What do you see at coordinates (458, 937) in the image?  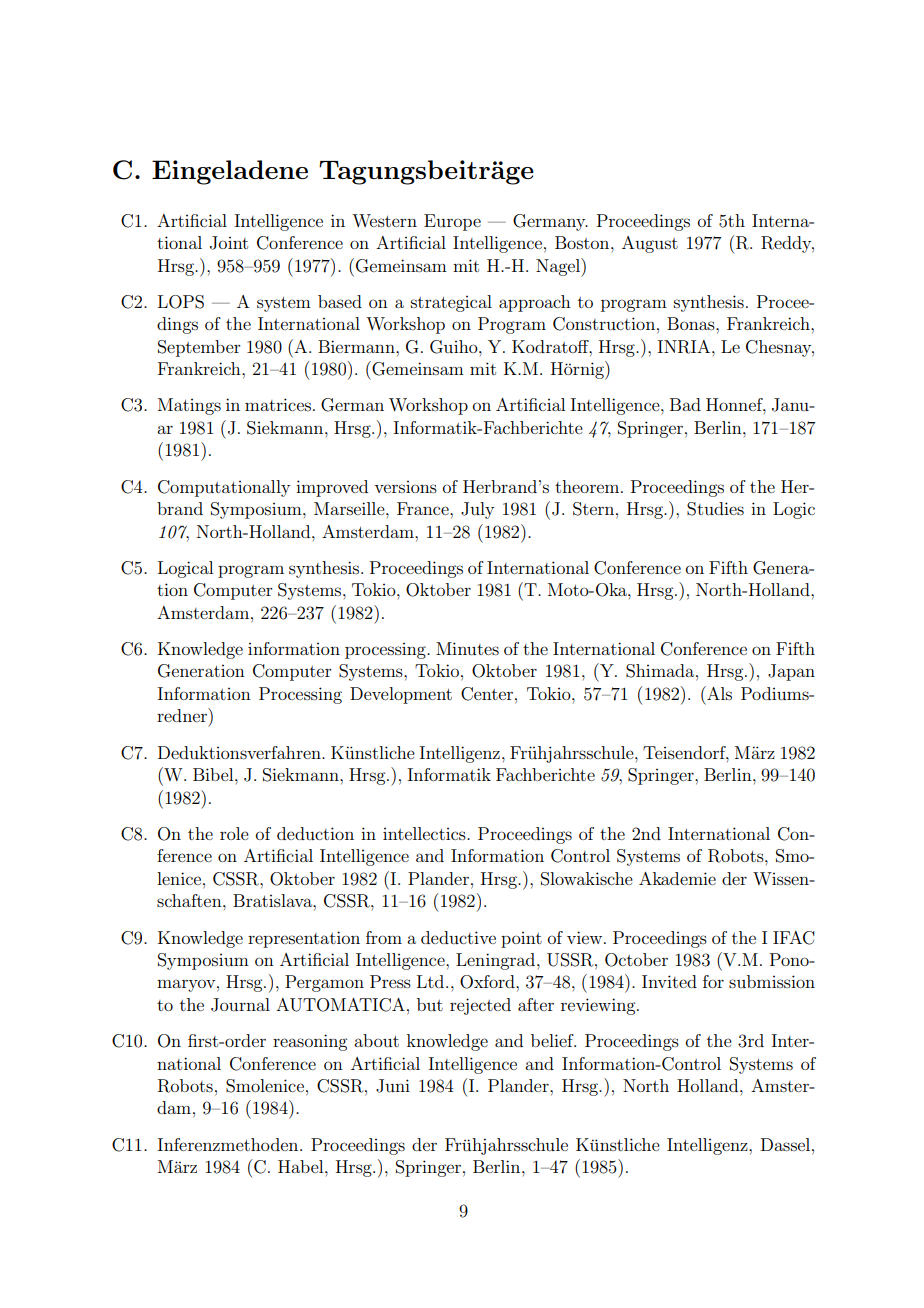 I see `deductive` at bounding box center [458, 937].
